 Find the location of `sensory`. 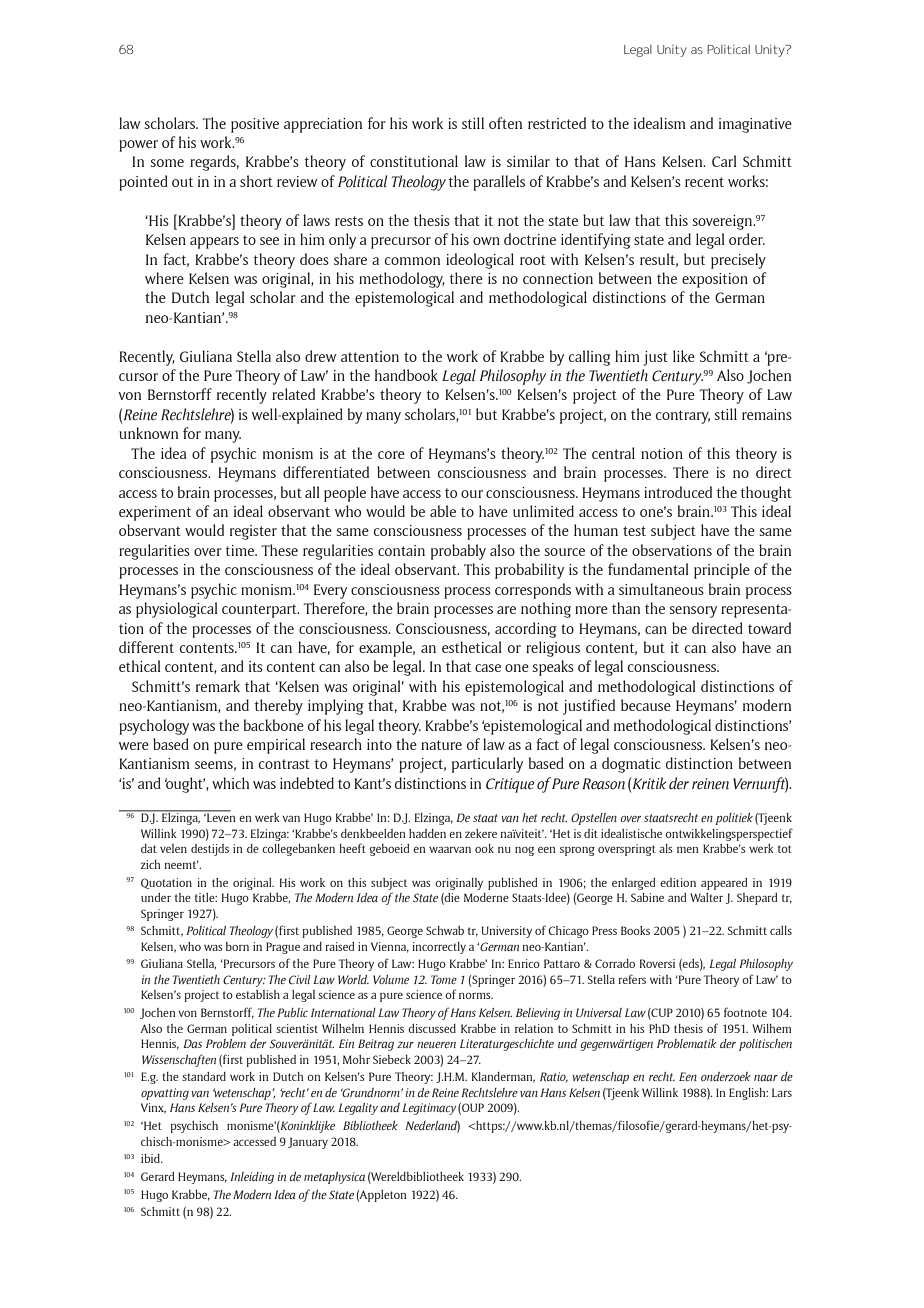

sensory is located at coordinates (693, 612).
